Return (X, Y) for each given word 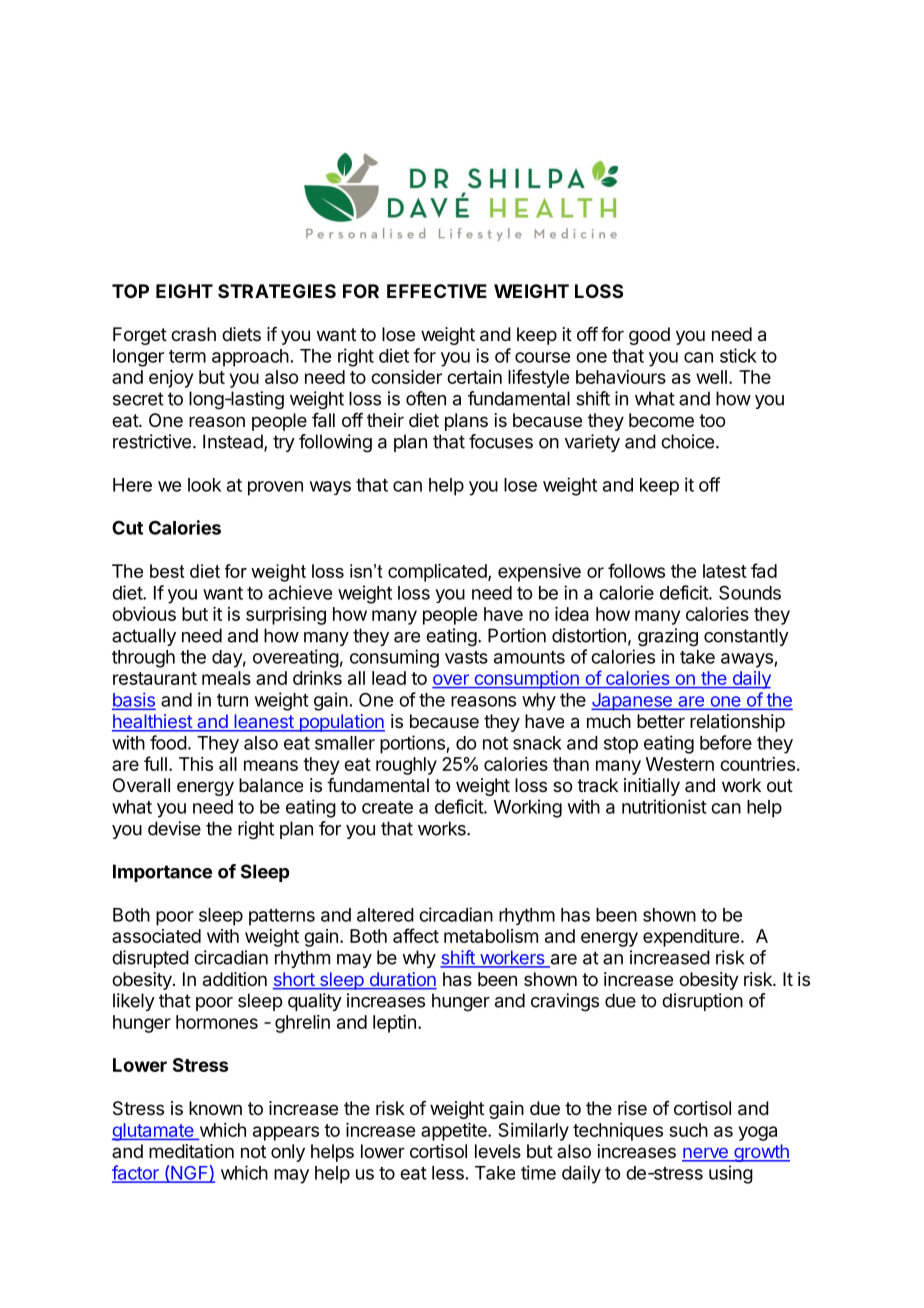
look (204, 485)
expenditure (691, 938)
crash (193, 334)
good (649, 336)
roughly (406, 766)
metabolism (491, 936)
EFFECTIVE (437, 291)
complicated (438, 573)
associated (156, 936)
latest (725, 571)
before (726, 742)
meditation (191, 1151)
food (168, 742)
